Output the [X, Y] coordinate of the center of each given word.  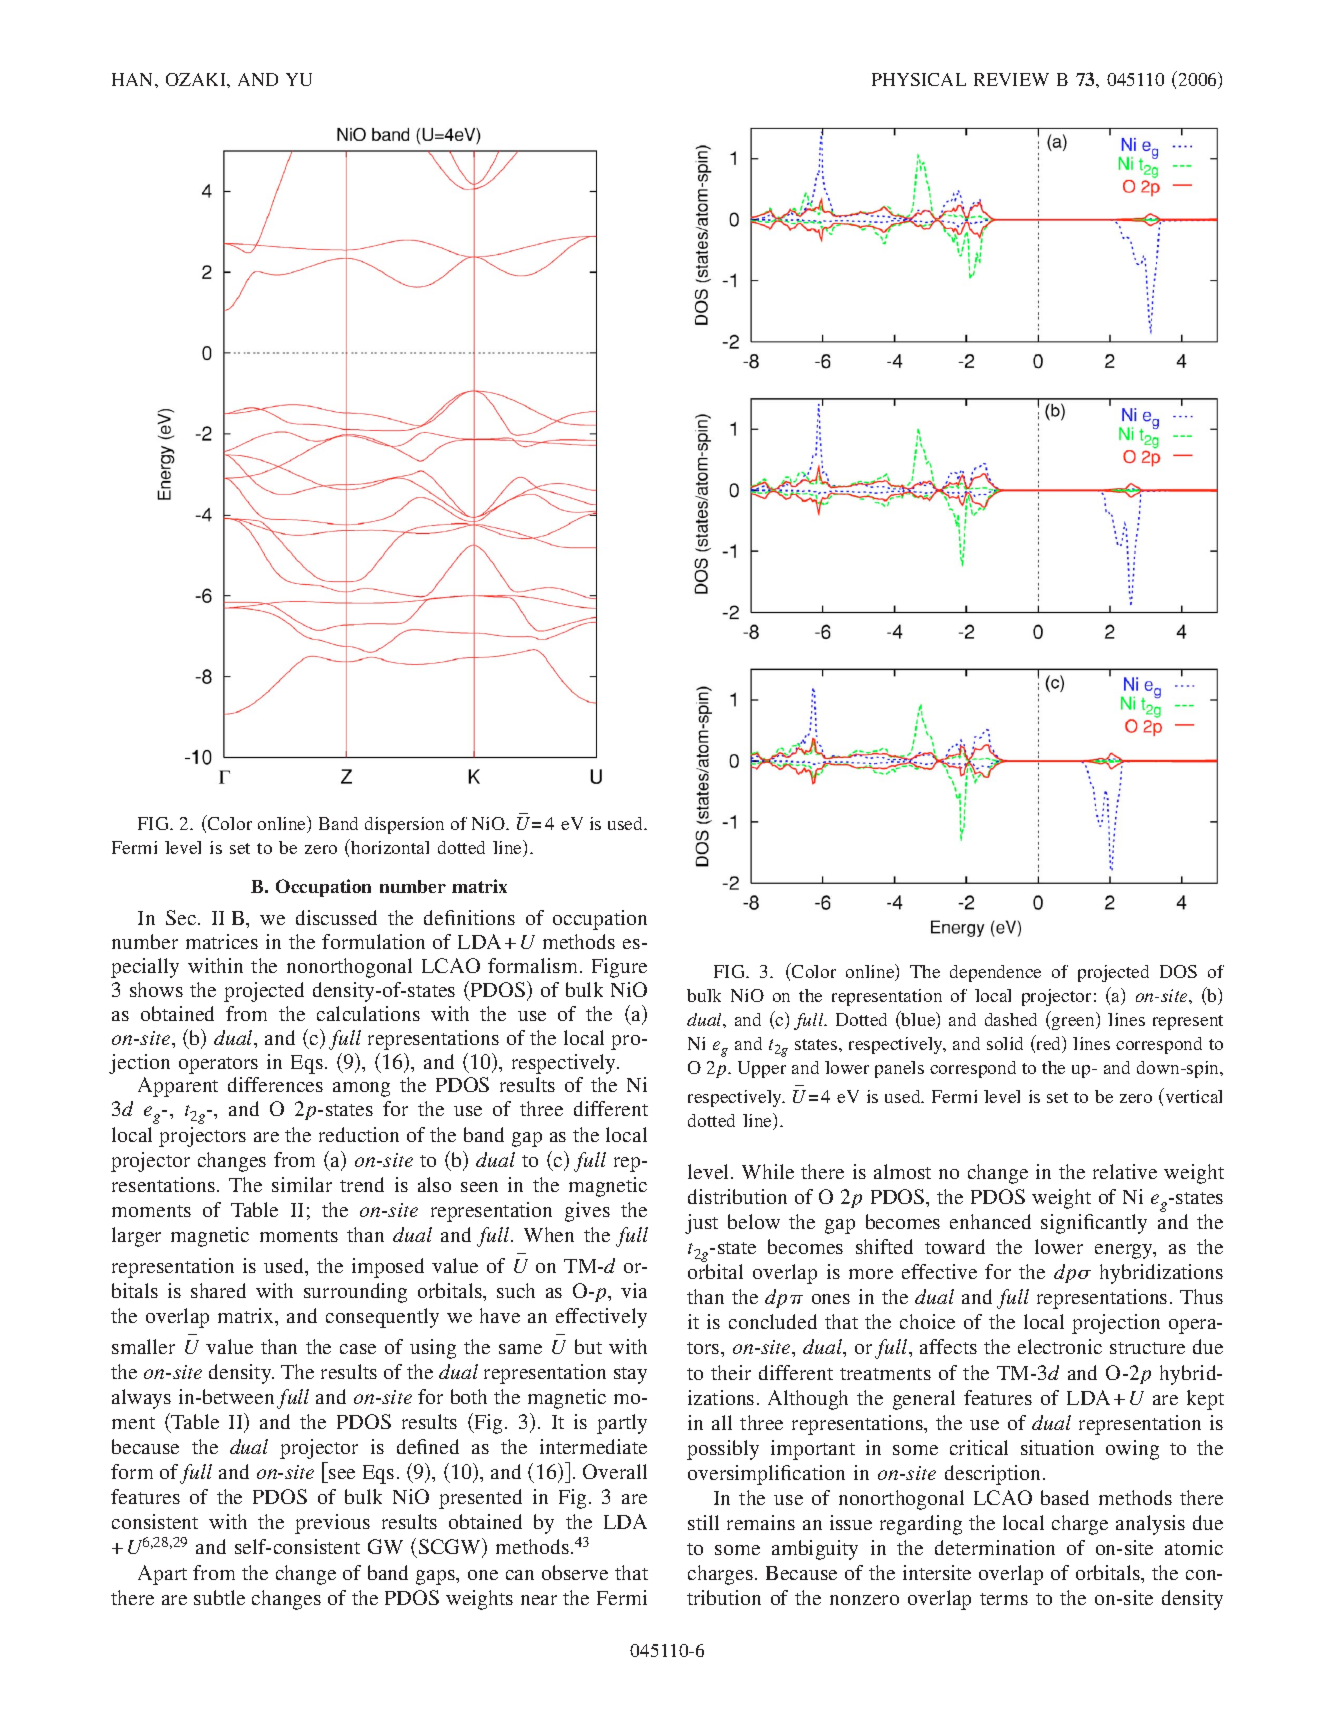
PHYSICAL [919, 79]
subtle [219, 1597]
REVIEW [1011, 79]
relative [1125, 1171]
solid [1005, 1043]
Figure [619, 968]
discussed [336, 917]
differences [275, 1084]
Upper [762, 1069]
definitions [469, 917]
